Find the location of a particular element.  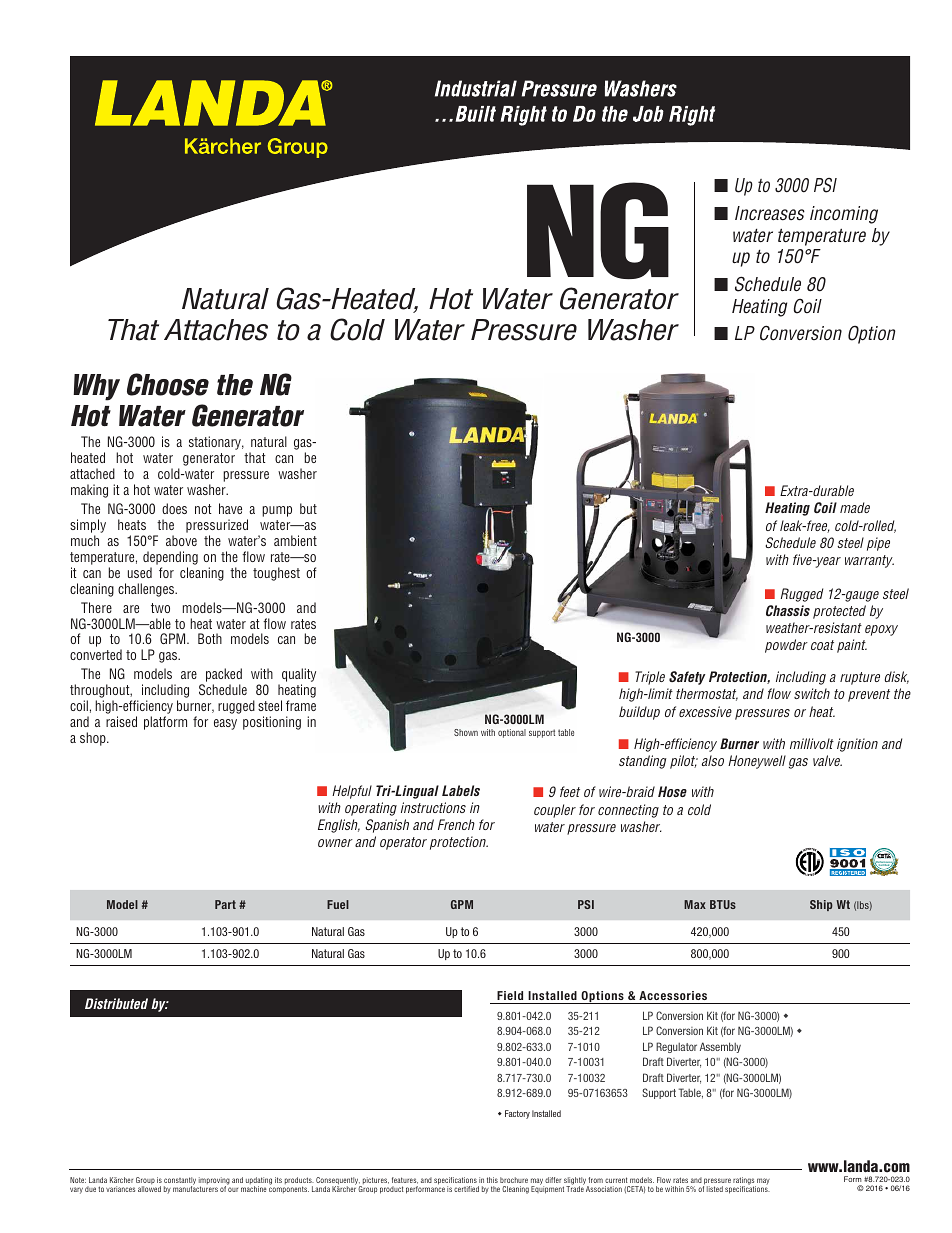

French is located at coordinates (456, 824).
